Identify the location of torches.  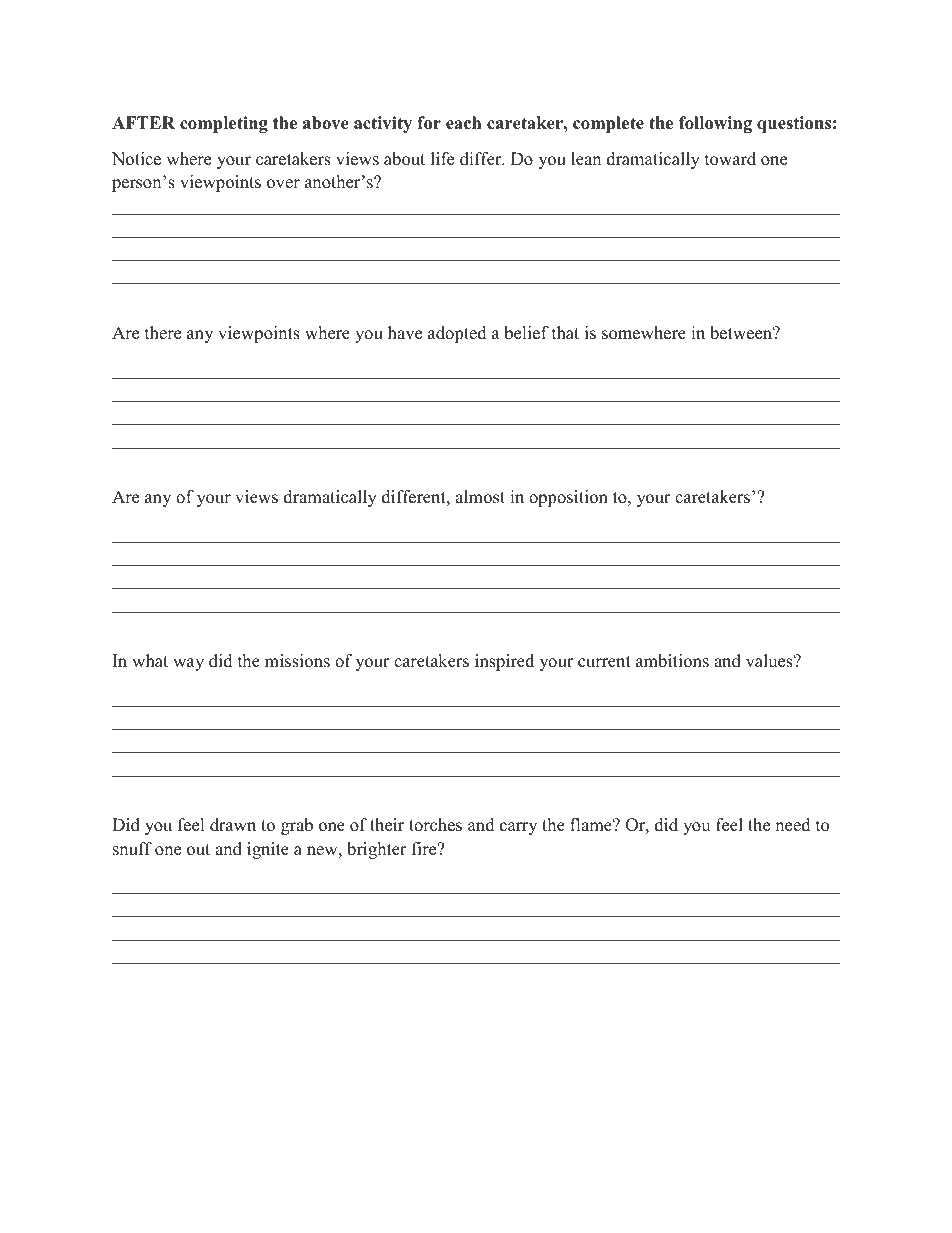
(435, 825).
